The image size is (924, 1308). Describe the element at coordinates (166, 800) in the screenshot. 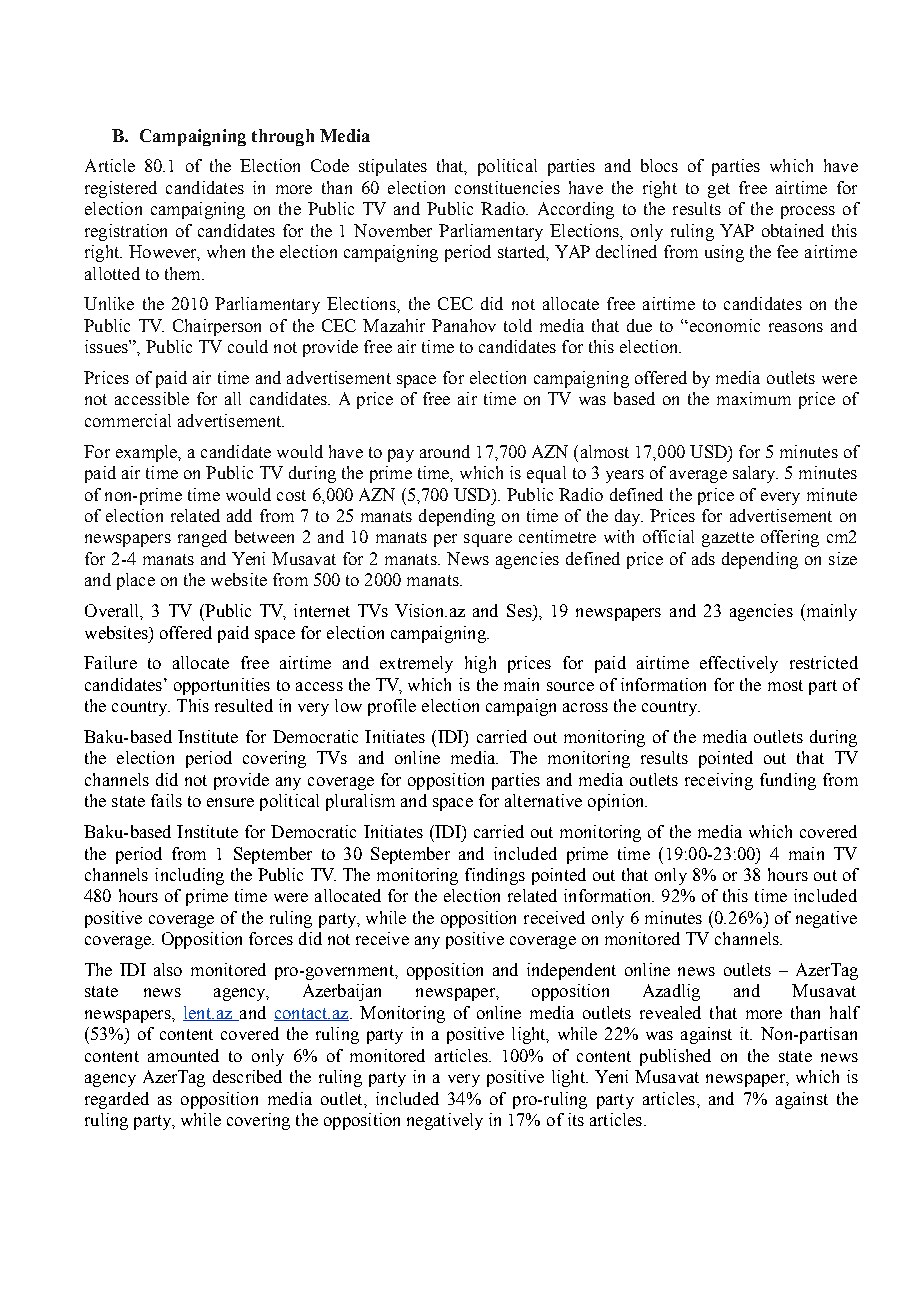

I see `fails` at that location.
